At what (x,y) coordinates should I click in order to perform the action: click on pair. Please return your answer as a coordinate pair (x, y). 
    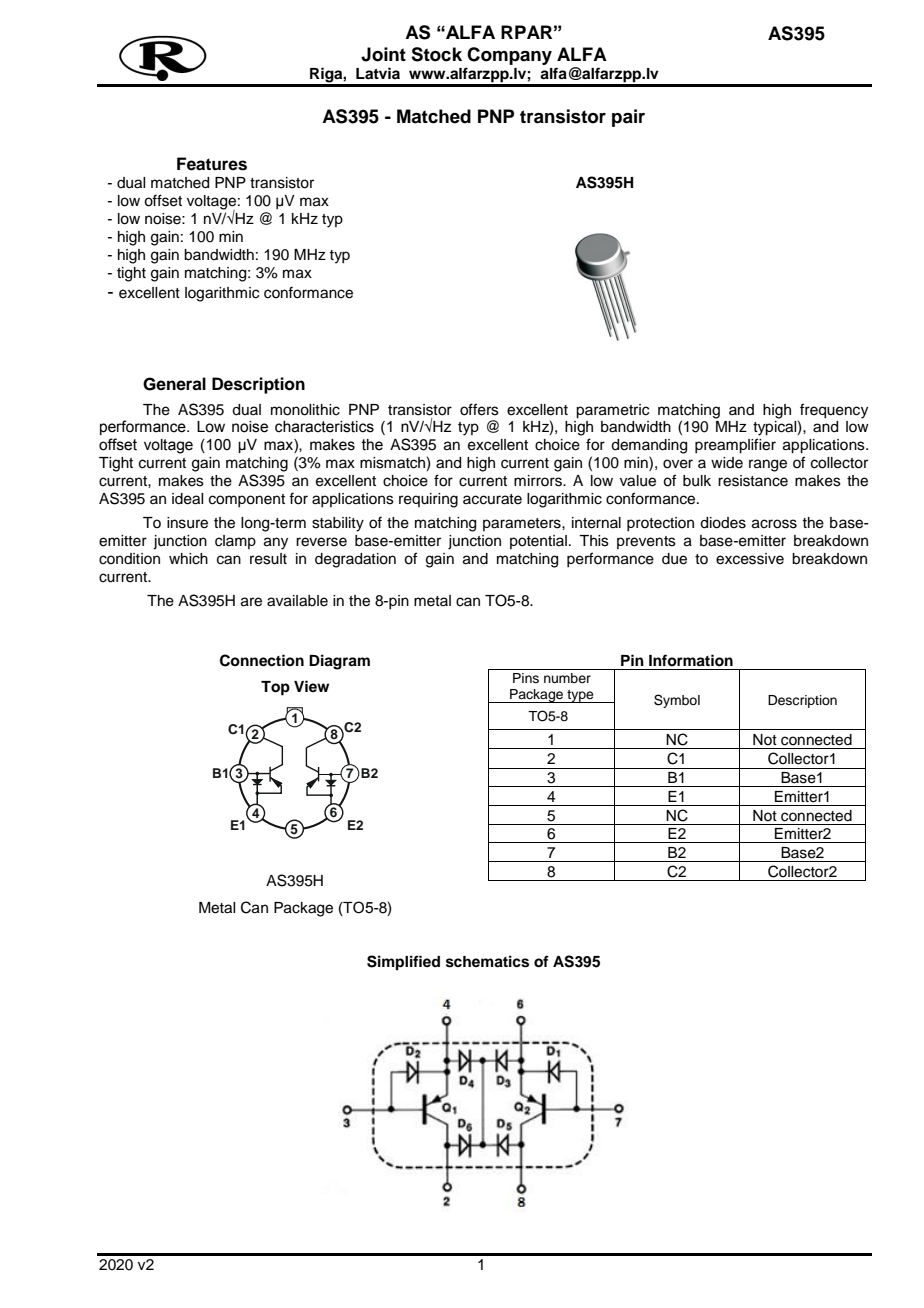
    Looking at the image, I should click on (628, 118).
